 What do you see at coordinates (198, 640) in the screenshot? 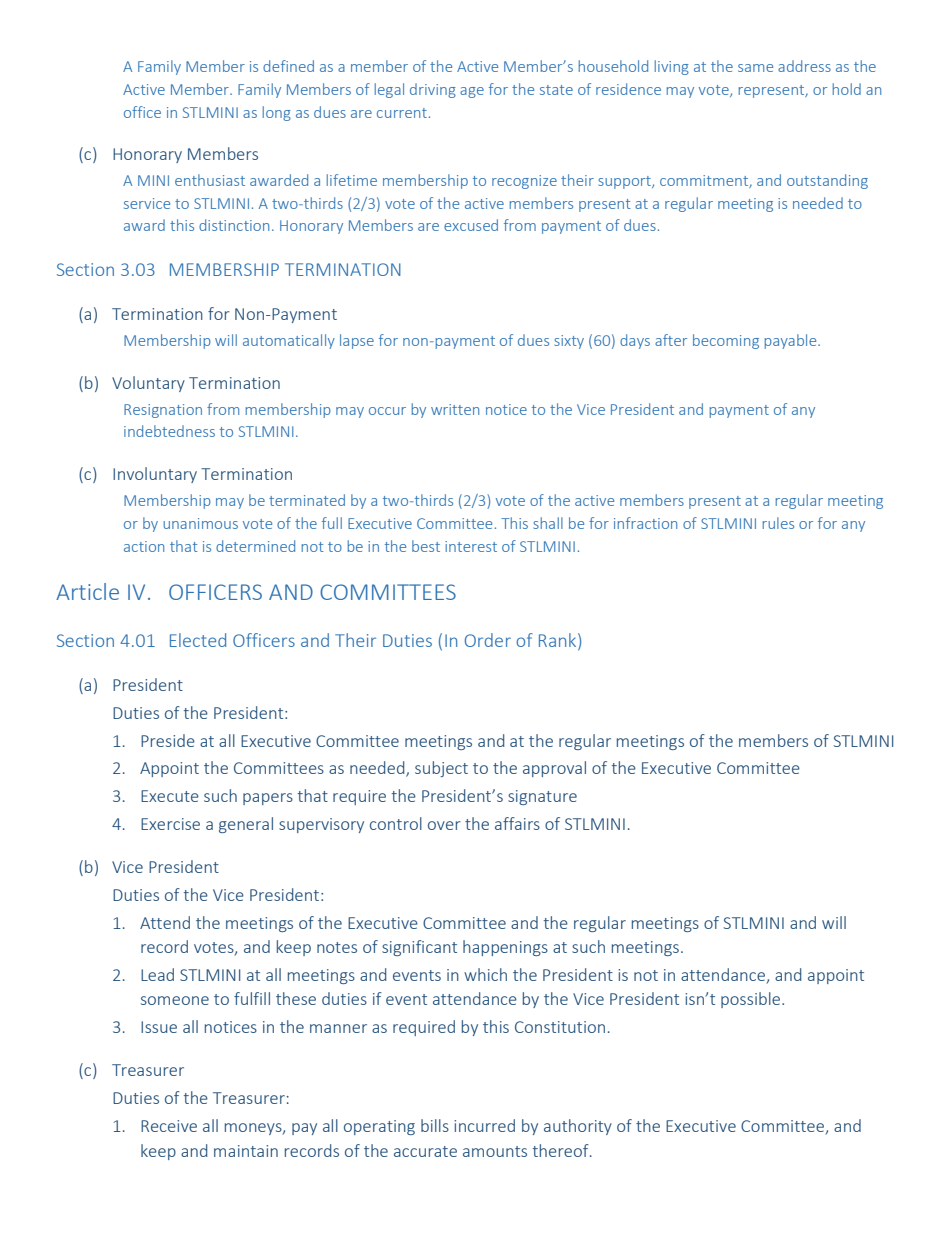
I see `Elected` at bounding box center [198, 640].
